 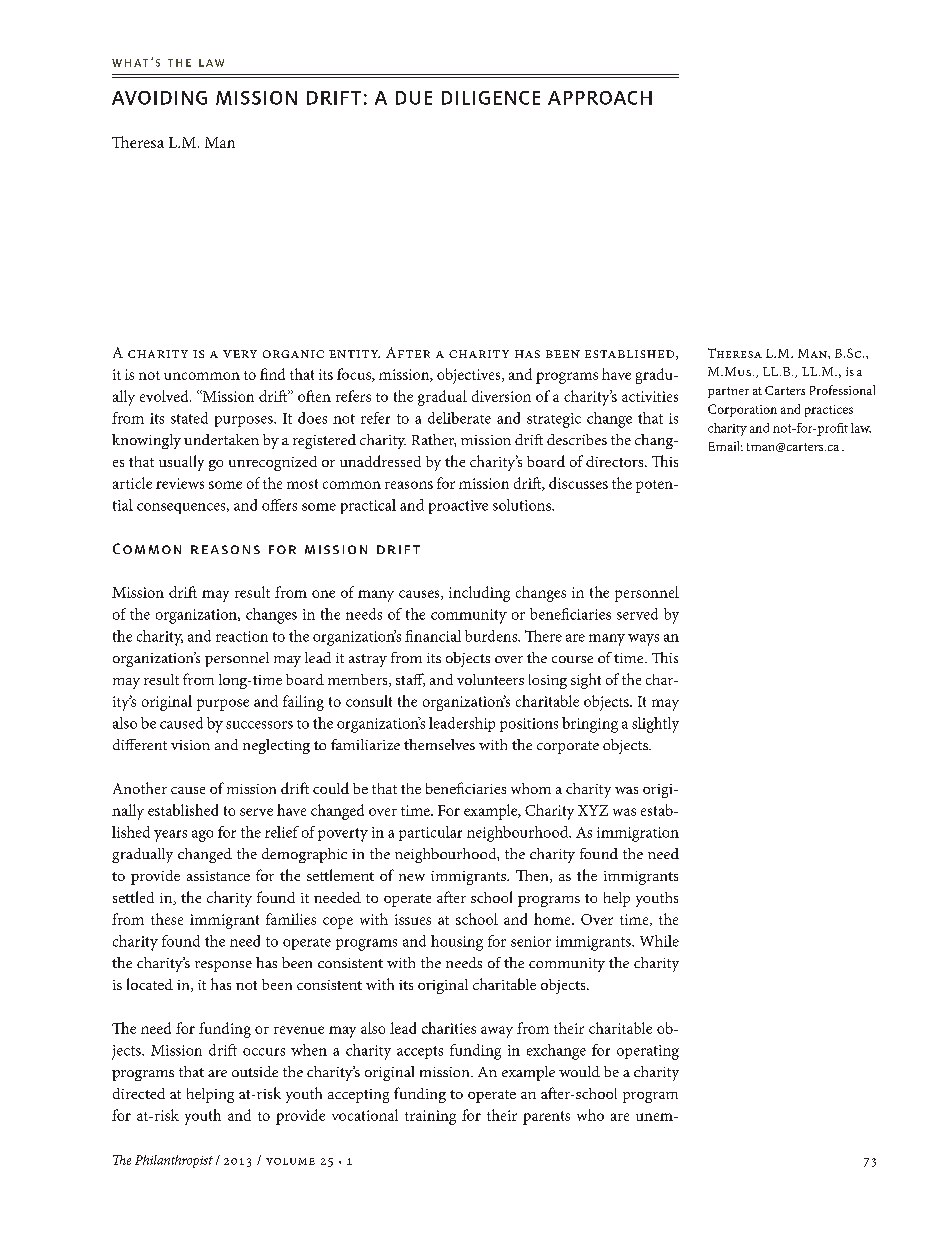 I want to click on partner, so click(x=728, y=392).
